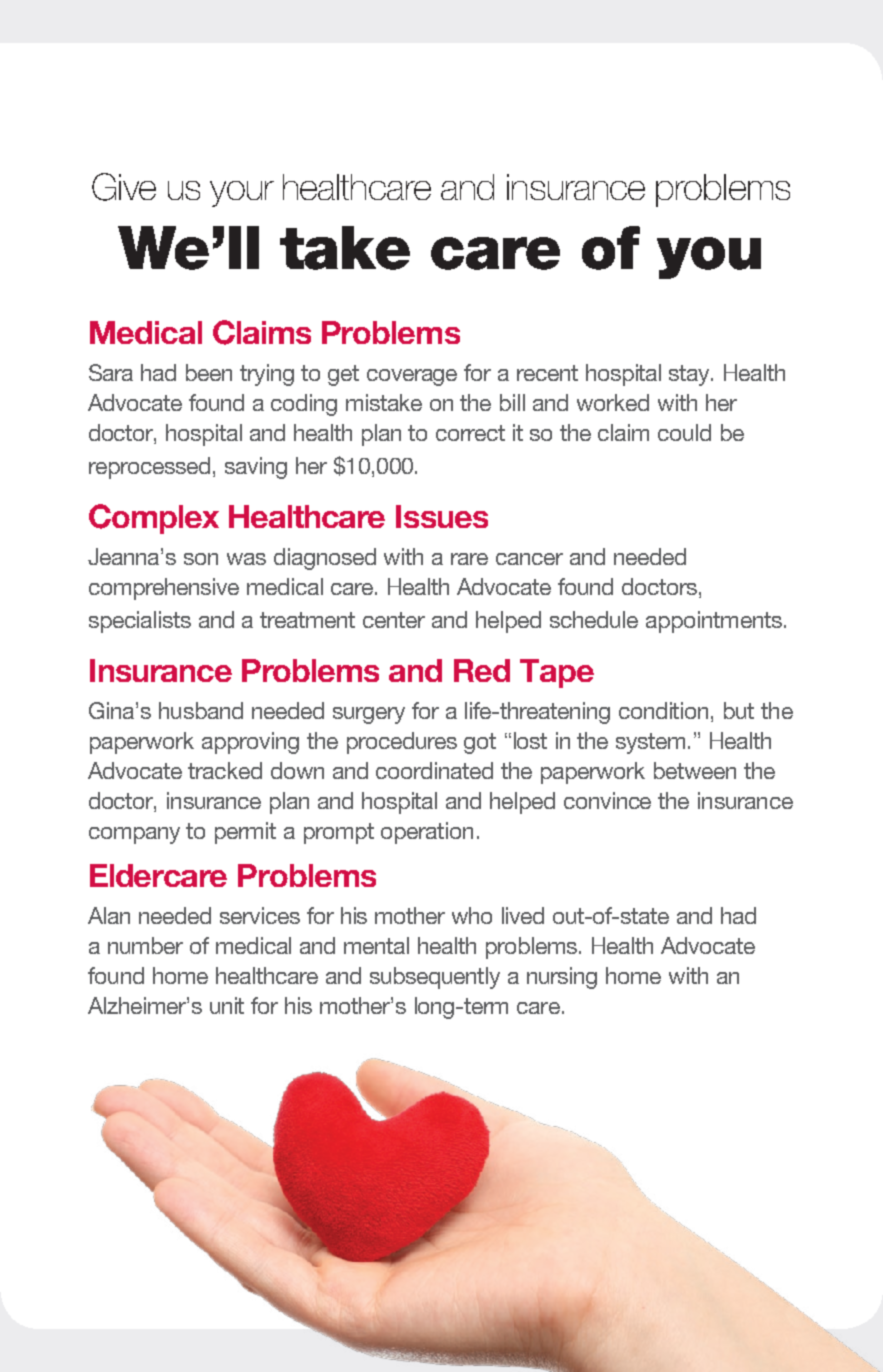 Image resolution: width=883 pixels, height=1372 pixels. I want to click on stay, so click(691, 375).
